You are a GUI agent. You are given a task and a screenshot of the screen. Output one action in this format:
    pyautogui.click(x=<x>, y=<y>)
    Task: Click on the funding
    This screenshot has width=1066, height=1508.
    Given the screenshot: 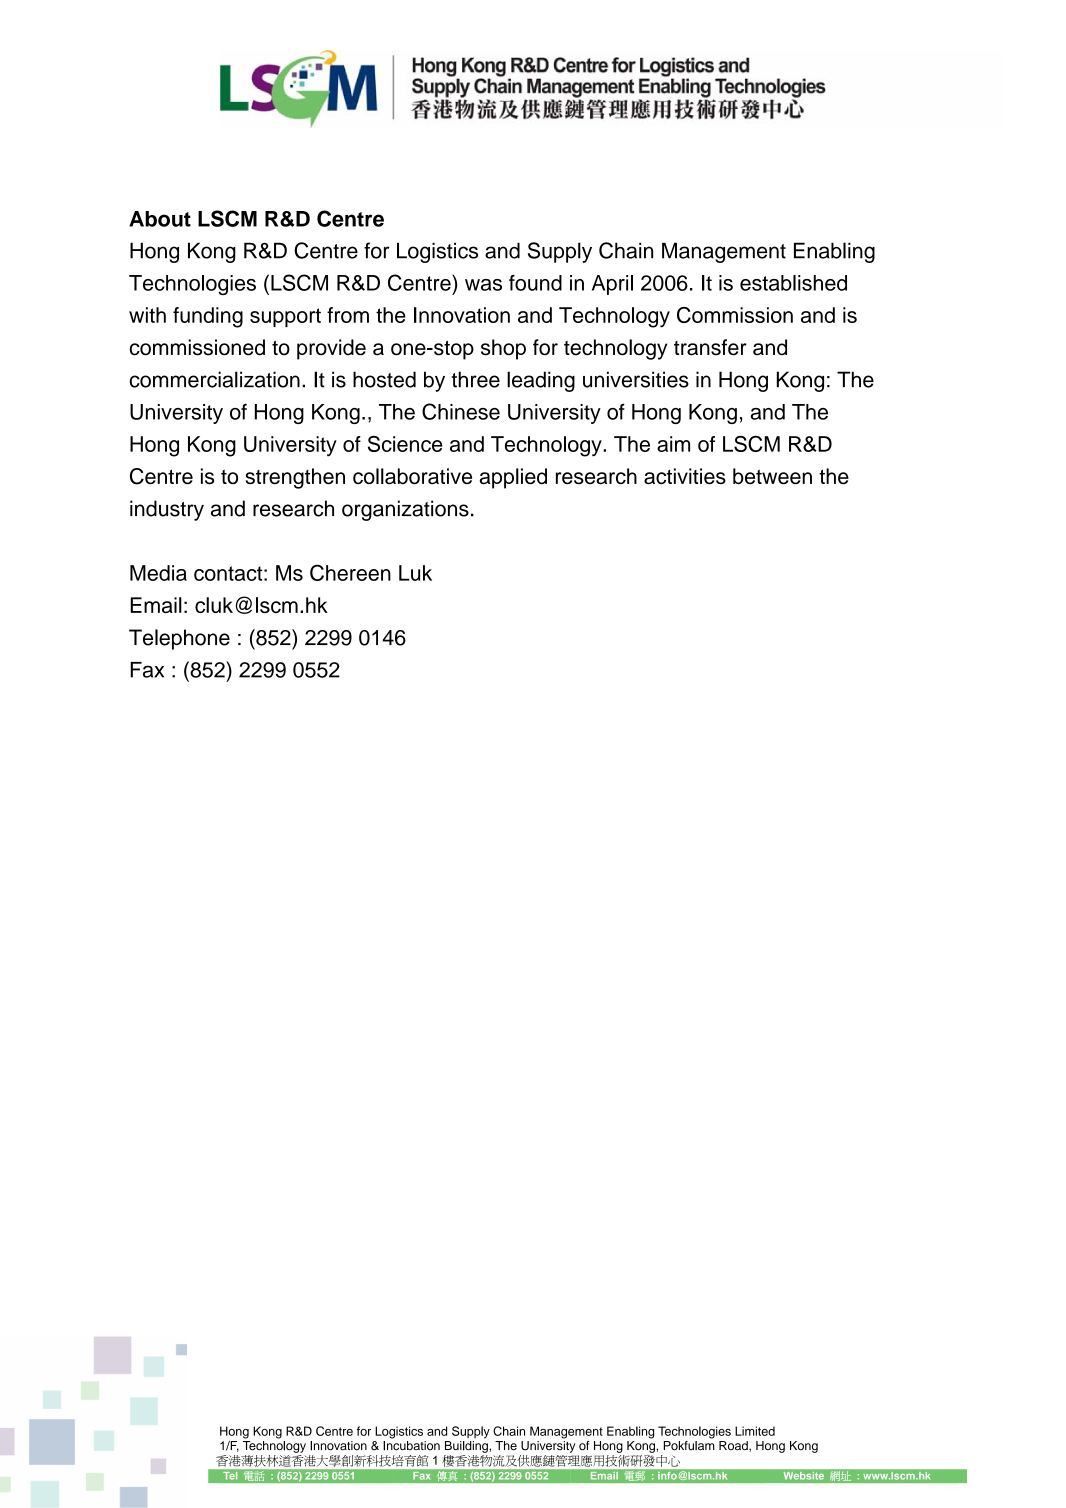 What is the action you would take?
    pyautogui.click(x=208, y=317)
